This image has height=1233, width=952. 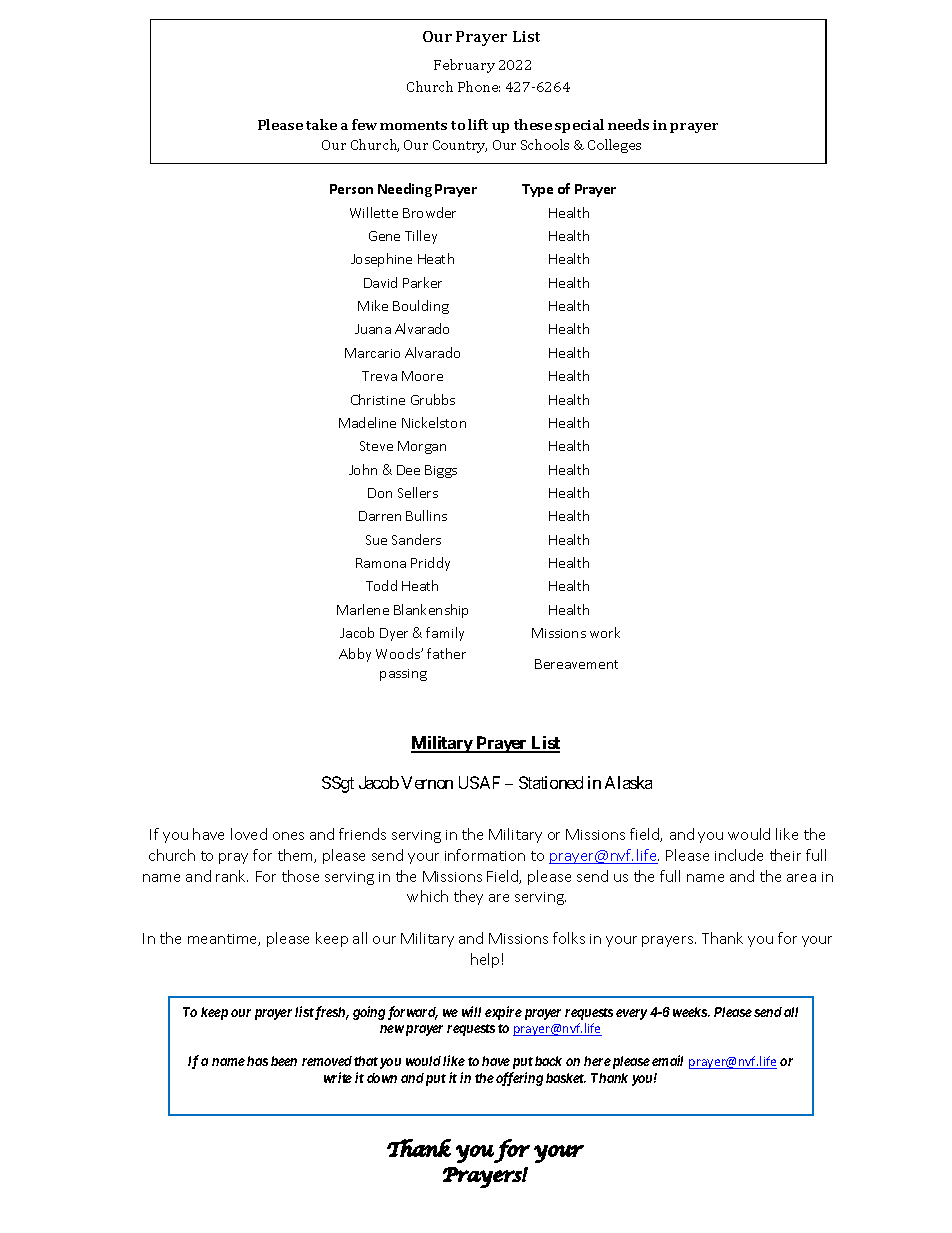 I want to click on offering, so click(x=519, y=1079).
